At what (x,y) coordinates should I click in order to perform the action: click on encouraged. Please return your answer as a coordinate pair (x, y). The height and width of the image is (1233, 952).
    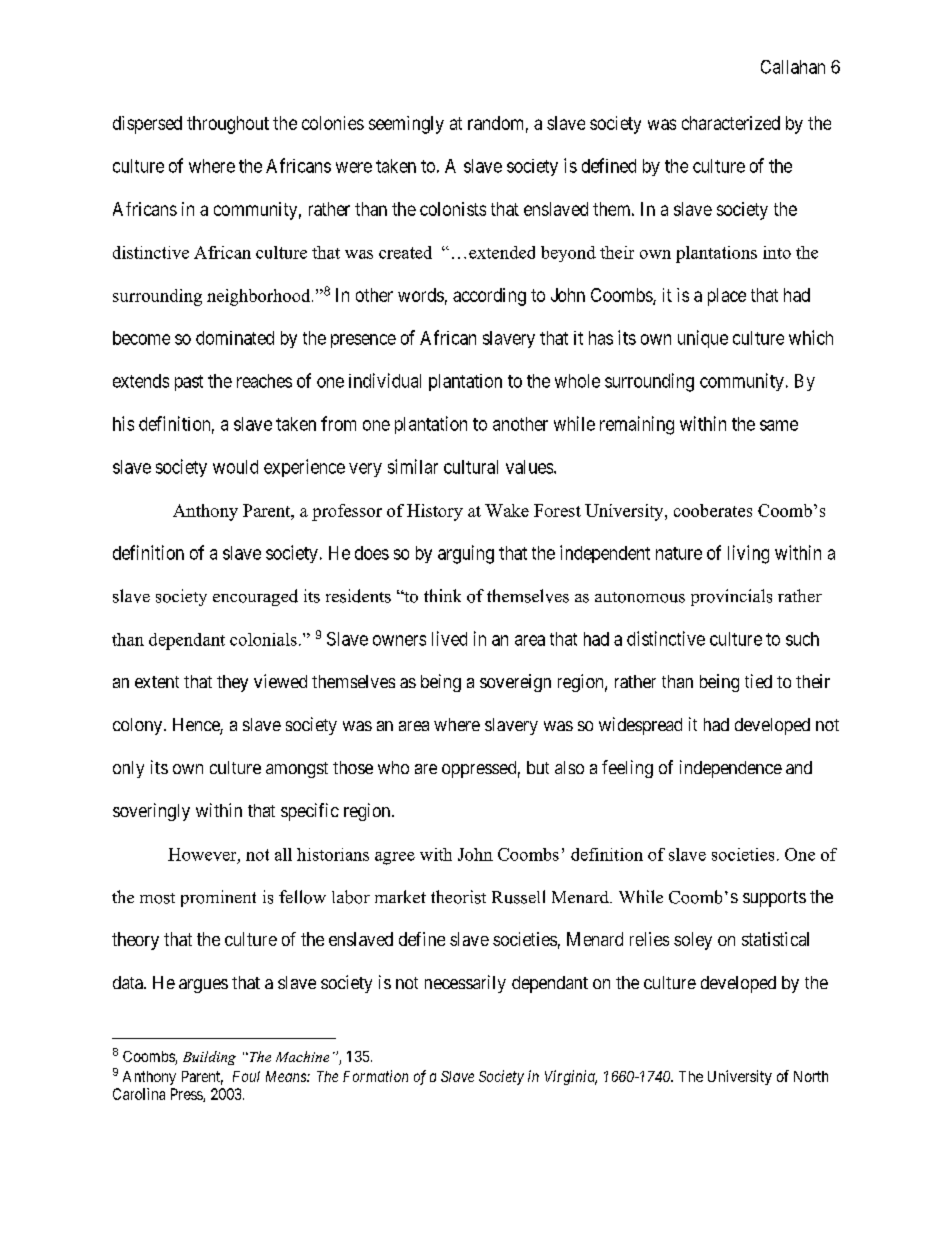
    Looking at the image, I should click on (255, 597).
